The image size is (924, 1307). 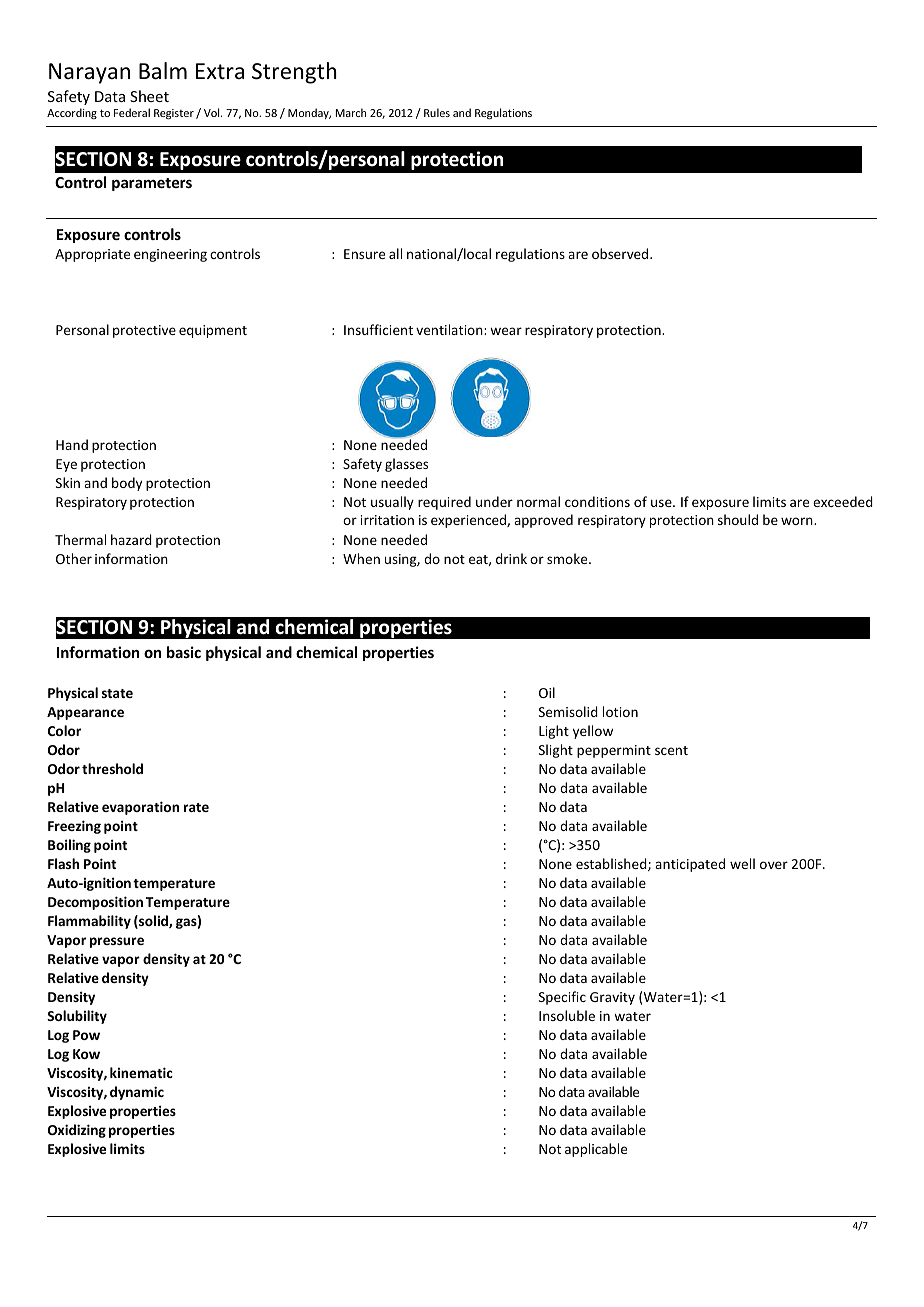 I want to click on should, so click(x=738, y=519).
